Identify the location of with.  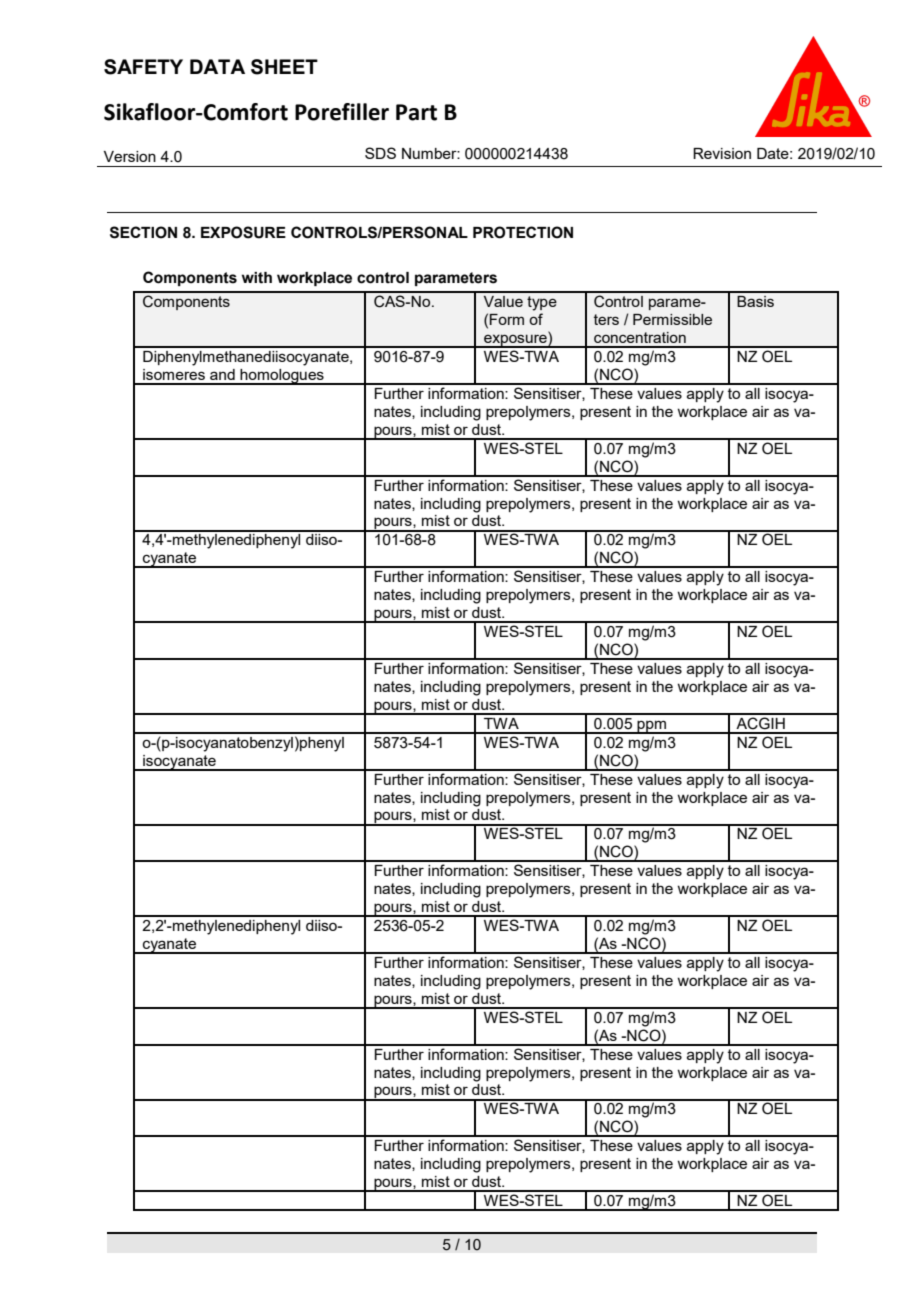
(257, 278).
